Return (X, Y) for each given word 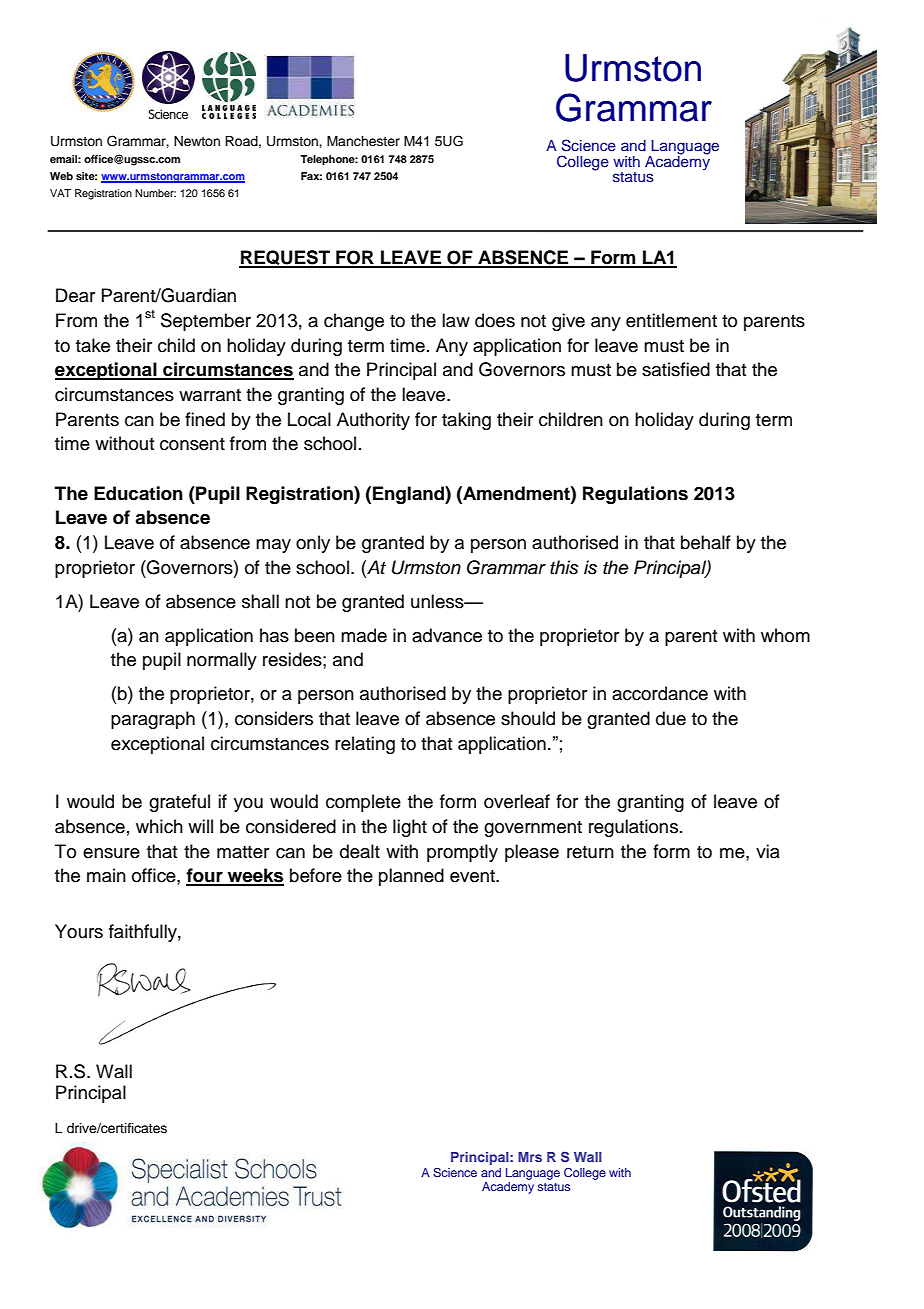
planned (411, 877)
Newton (197, 141)
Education (138, 493)
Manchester (363, 141)
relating (365, 745)
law (456, 320)
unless (438, 601)
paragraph (153, 720)
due (671, 718)
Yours (79, 931)
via (768, 851)
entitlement (671, 320)
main (106, 875)
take (93, 345)
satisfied (676, 369)
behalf (706, 542)
